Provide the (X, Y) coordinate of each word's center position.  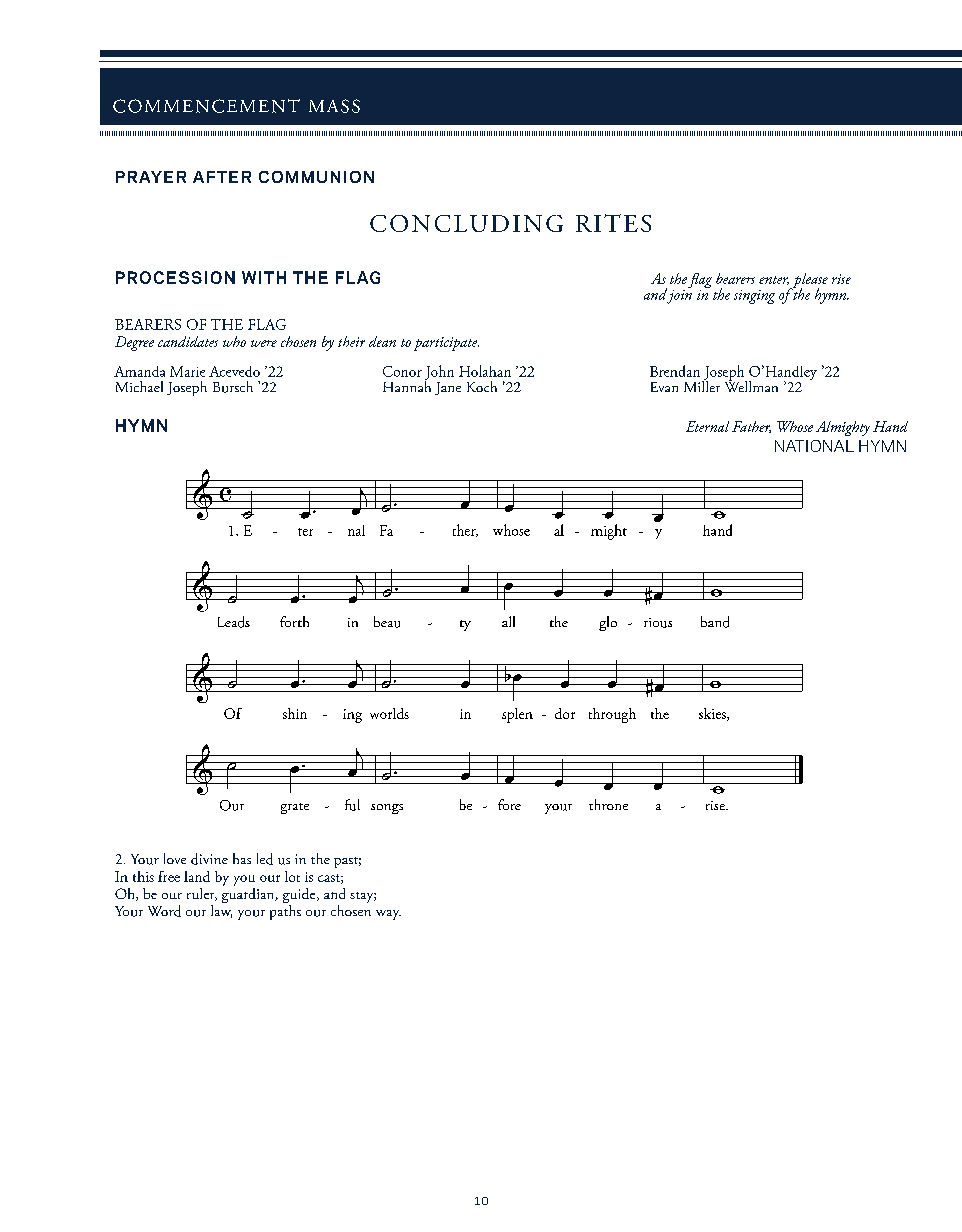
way (388, 915)
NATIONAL (814, 446)
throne (608, 804)
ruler (202, 894)
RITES (613, 223)
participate (446, 344)
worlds (389, 713)
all (508, 621)
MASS (334, 106)
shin (295, 713)
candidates (188, 341)
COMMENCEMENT (206, 106)
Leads (234, 622)
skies (713, 714)
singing (754, 297)
